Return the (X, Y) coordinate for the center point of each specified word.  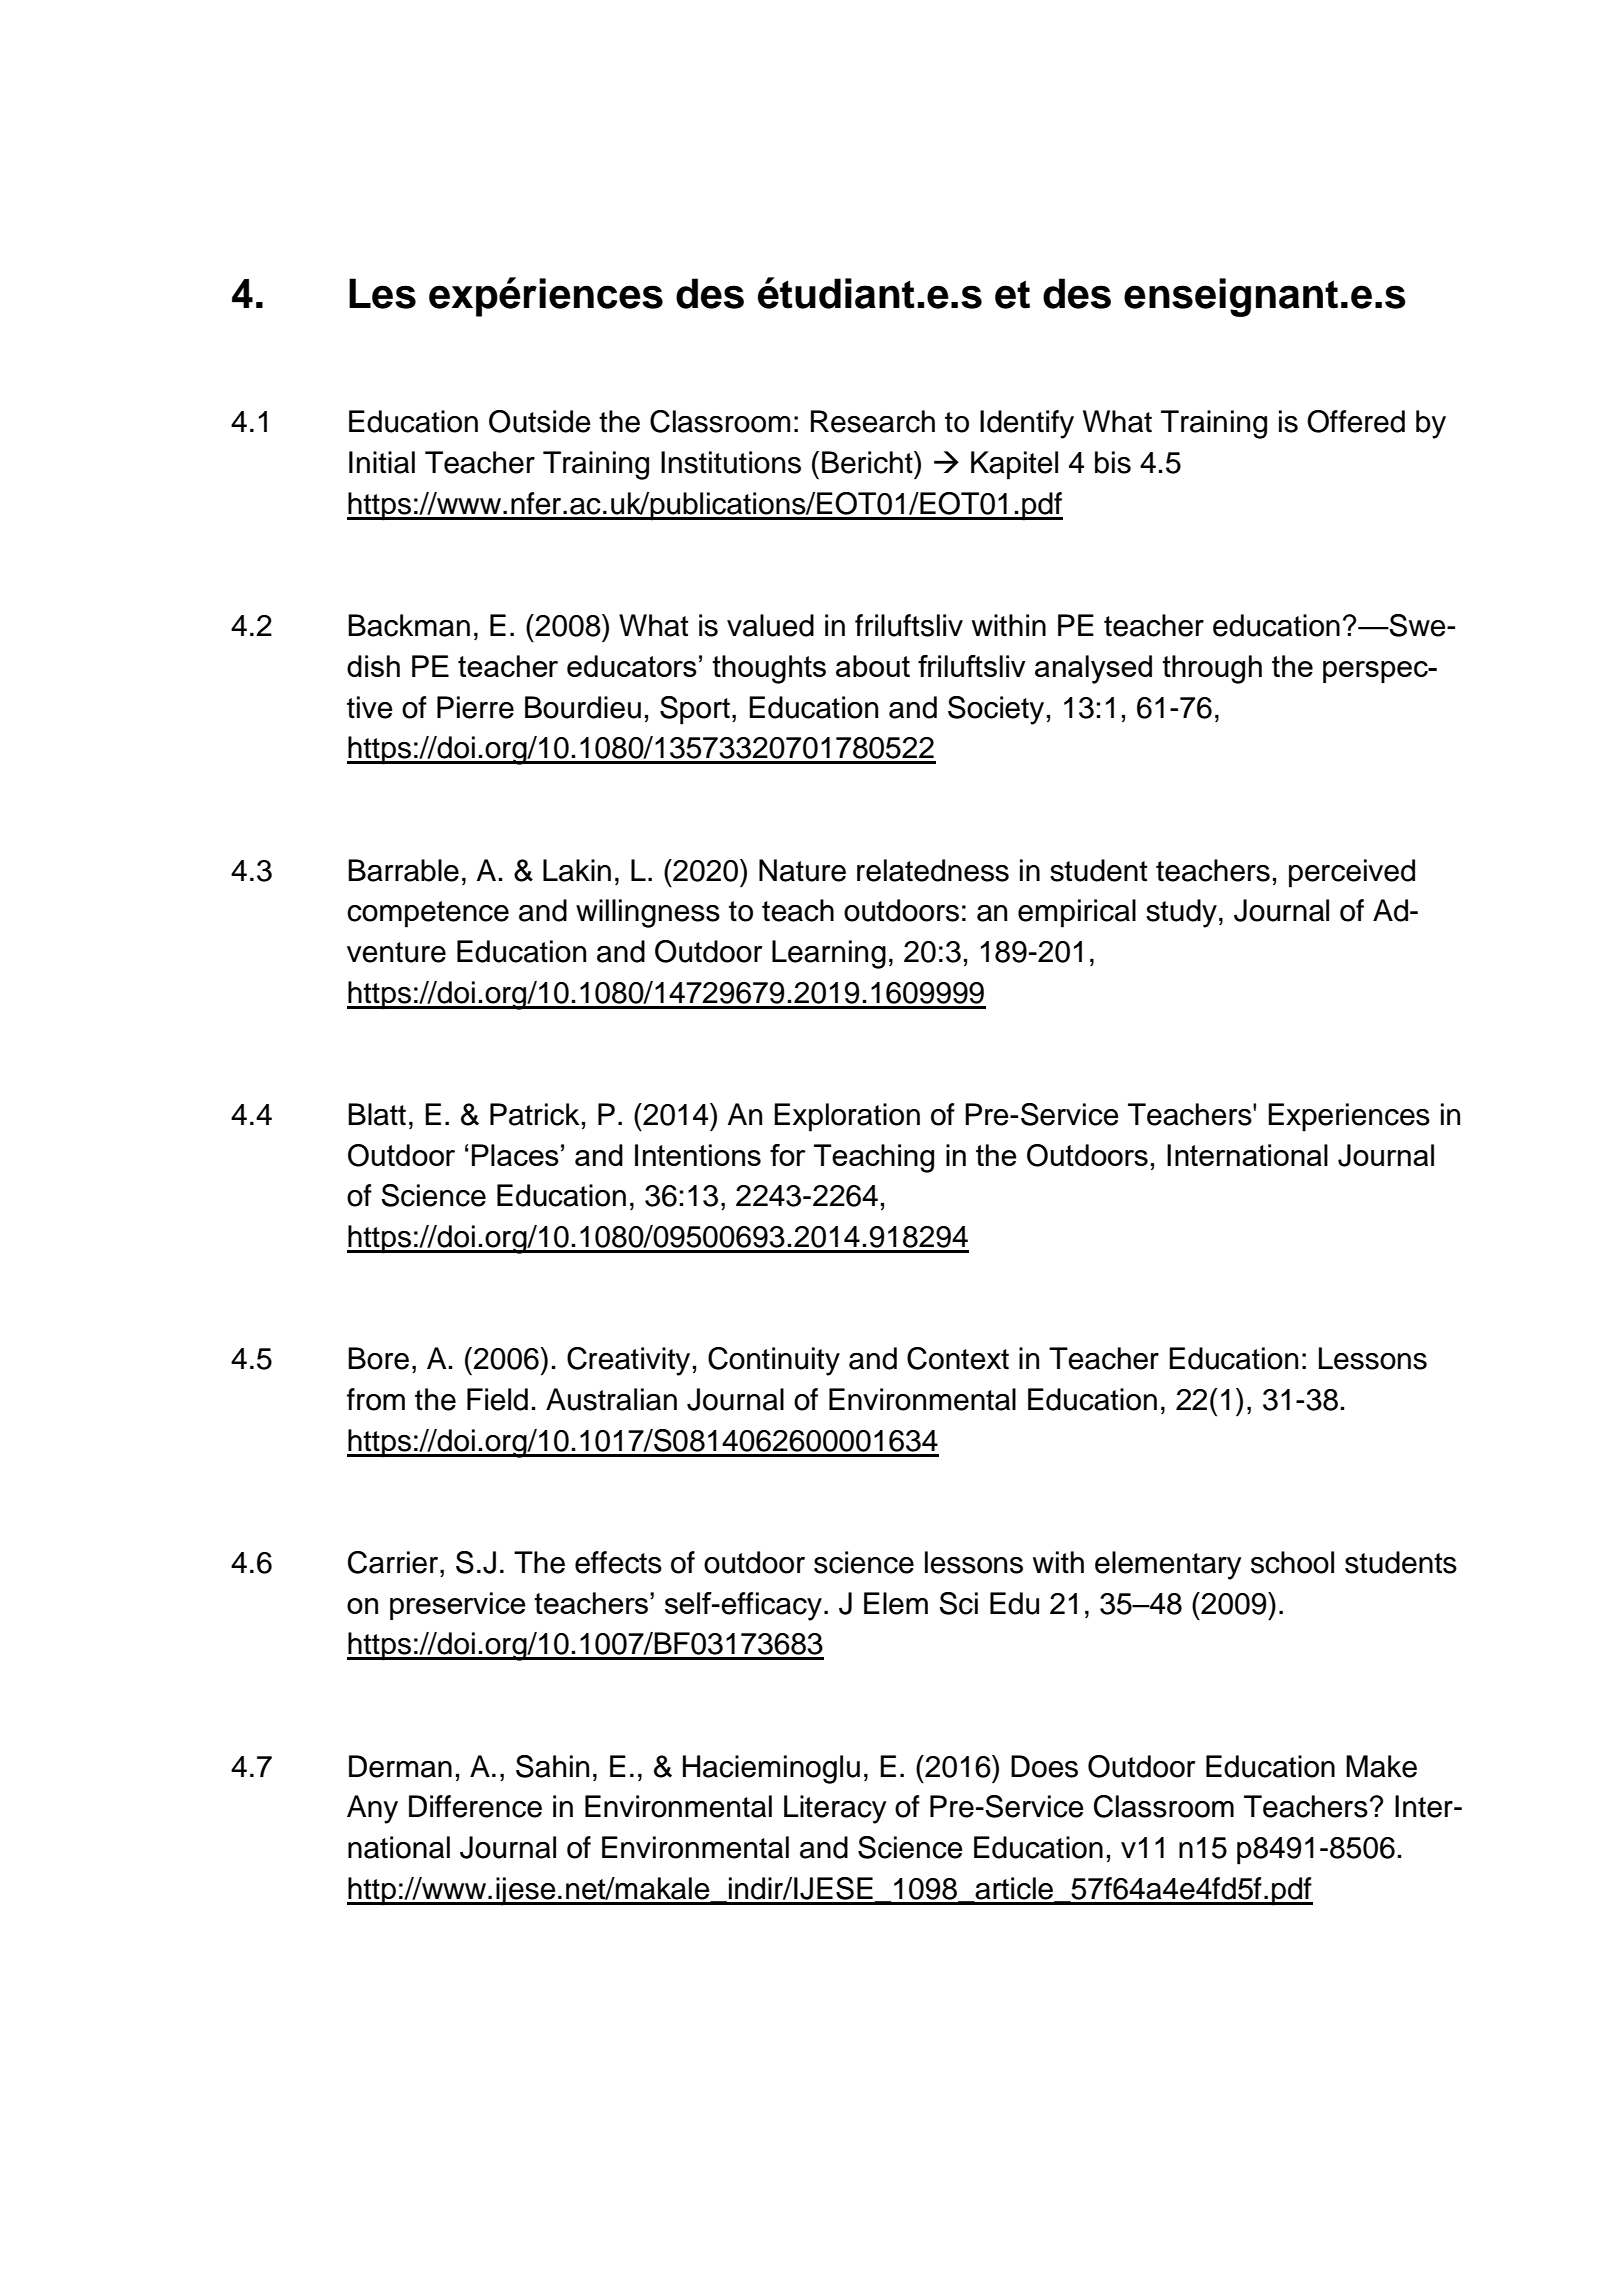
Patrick (534, 1114)
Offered (1356, 421)
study (1181, 913)
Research (873, 421)
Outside (540, 421)
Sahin (552, 1766)
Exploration (847, 1117)
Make (1381, 1766)
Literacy (835, 1809)
